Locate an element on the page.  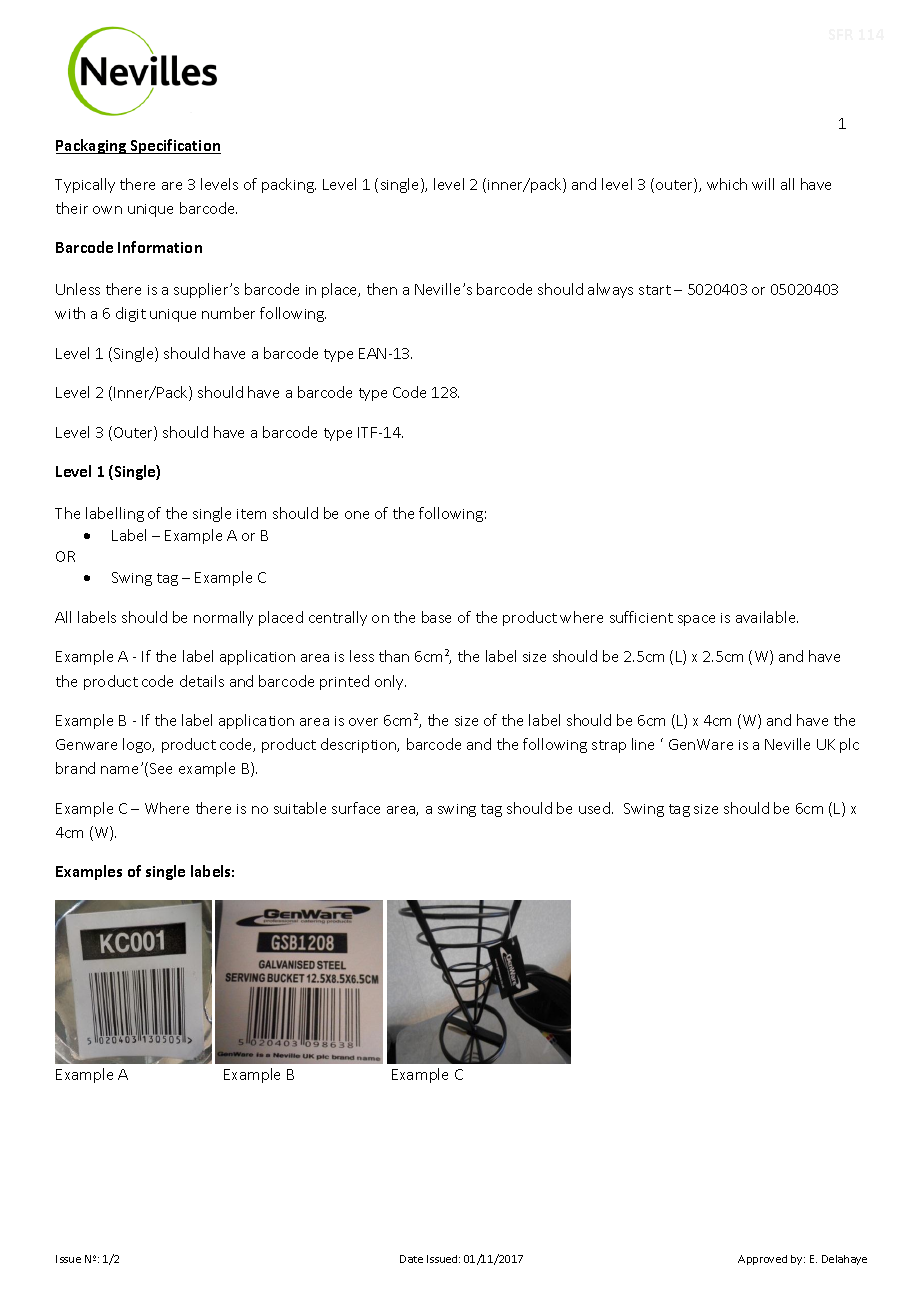
start is located at coordinates (655, 290).
